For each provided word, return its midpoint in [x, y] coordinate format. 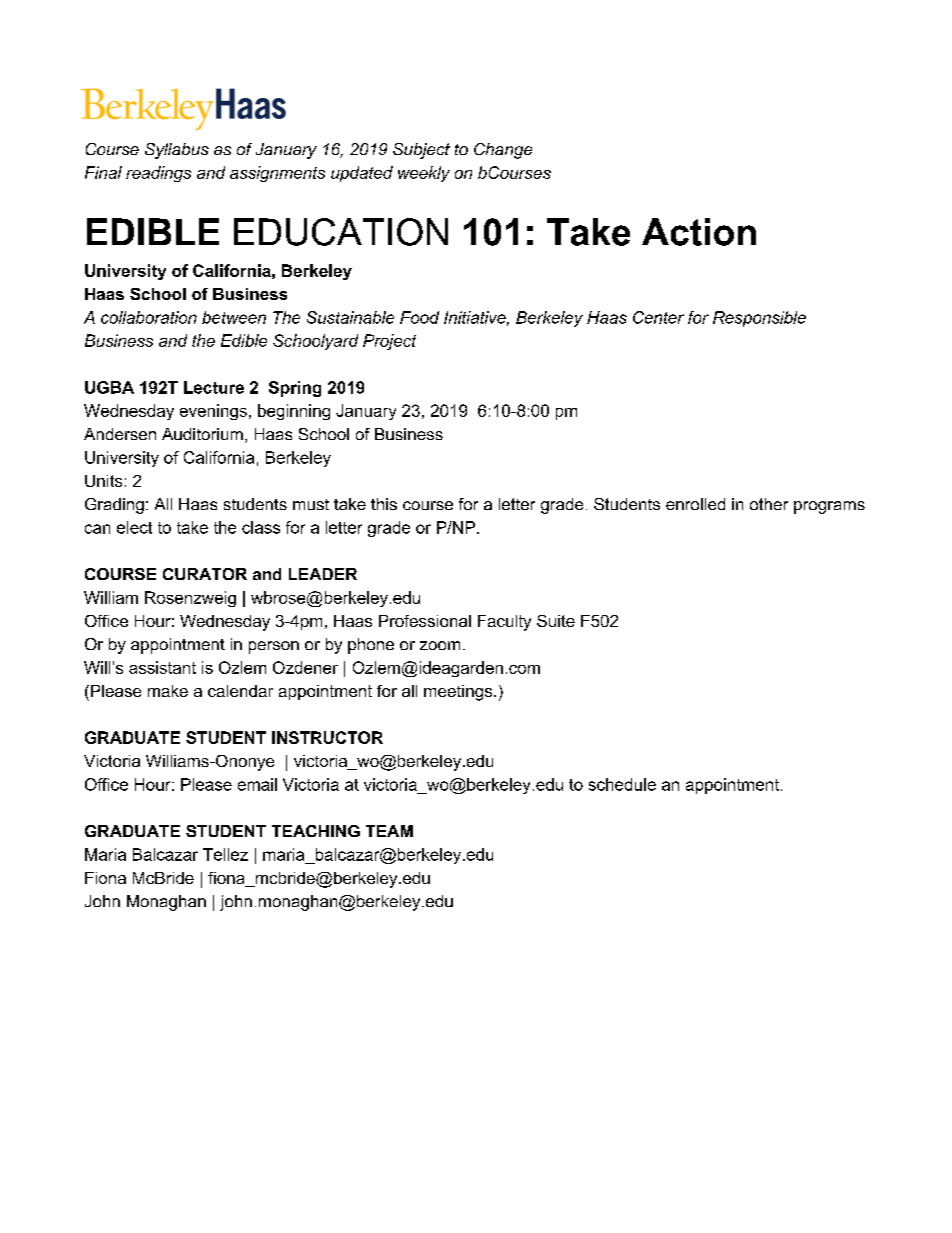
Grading [114, 506]
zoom [440, 645]
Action [699, 232]
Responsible [759, 319]
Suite [556, 621]
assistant [162, 667]
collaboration [149, 317]
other [769, 504]
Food [419, 317]
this [384, 504]
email [257, 784]
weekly [424, 174]
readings [158, 174]
